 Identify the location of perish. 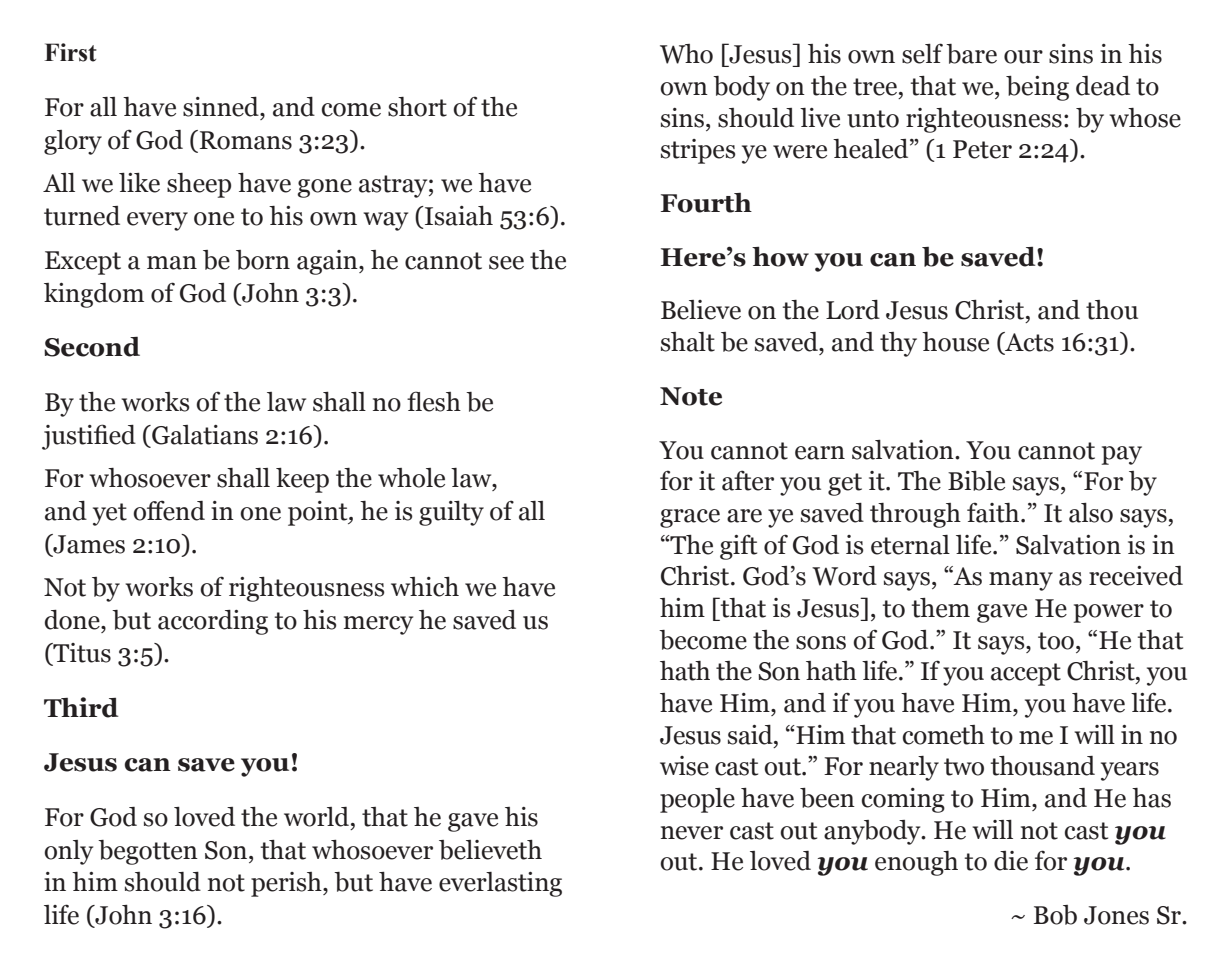
(287, 884).
